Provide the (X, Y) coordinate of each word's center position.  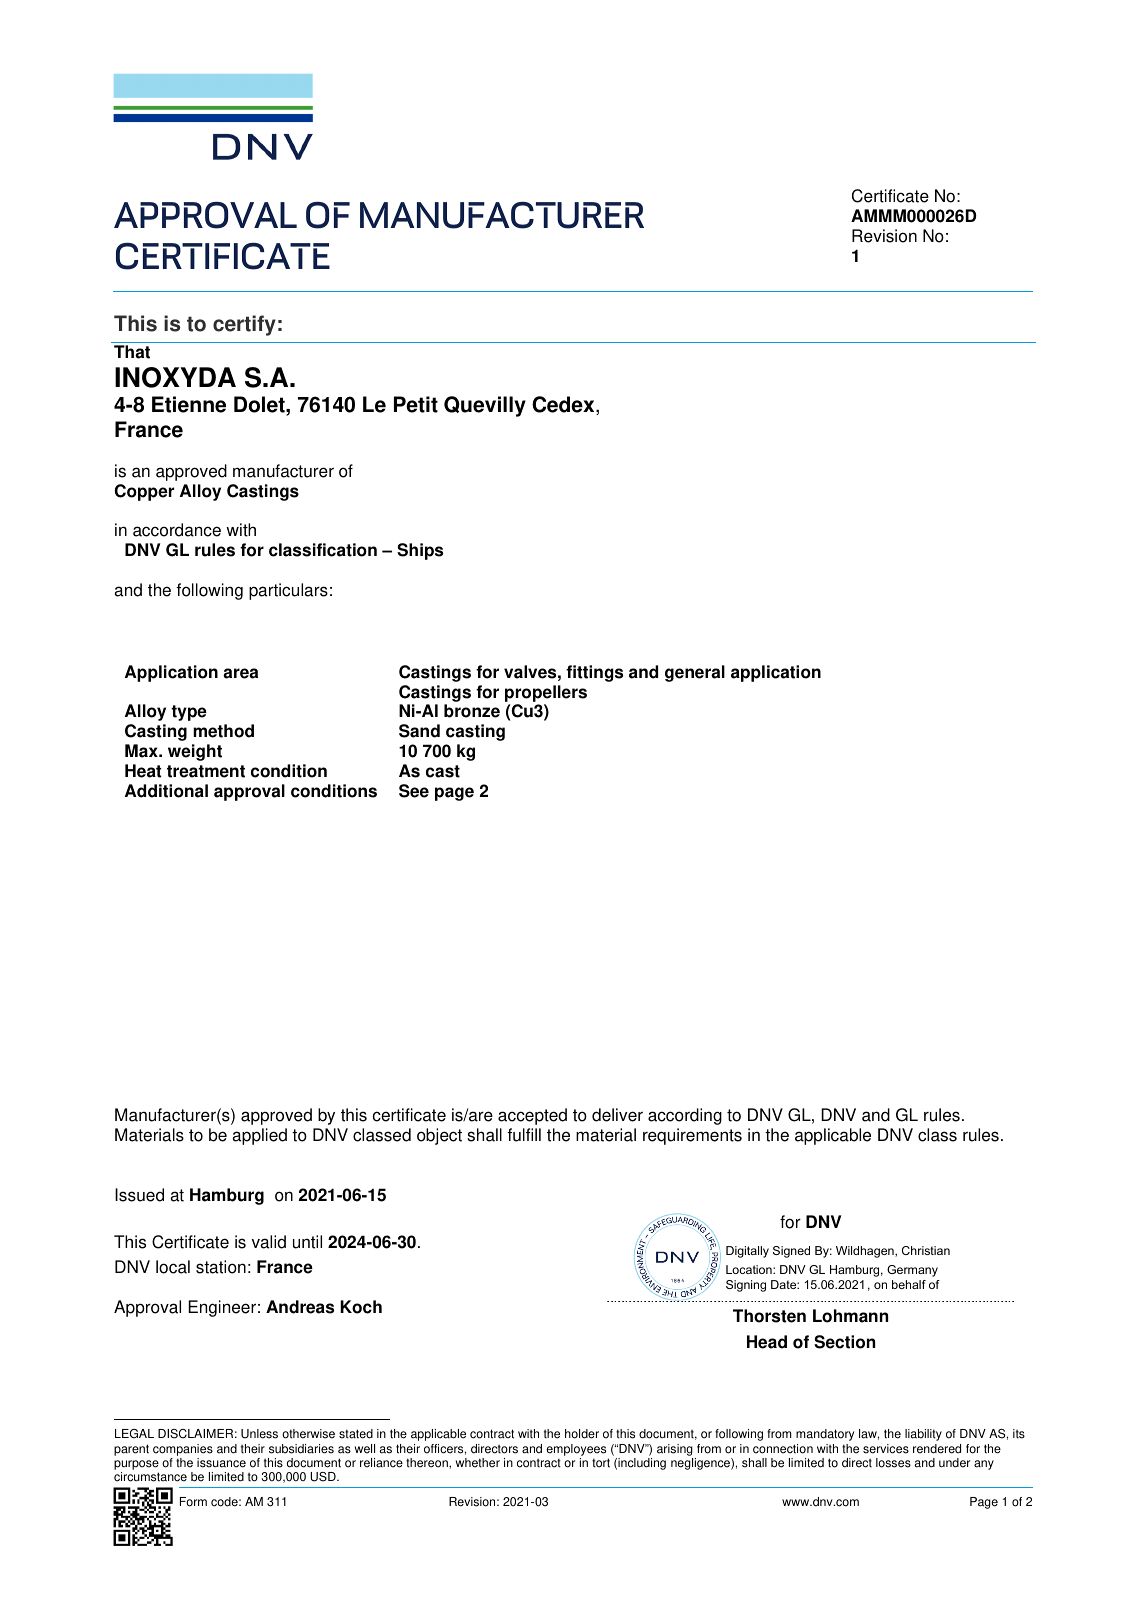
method (223, 731)
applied (260, 1136)
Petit (416, 404)
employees (576, 1450)
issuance (221, 1463)
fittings (594, 673)
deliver (617, 1115)
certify (244, 325)
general (695, 673)
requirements (692, 1136)
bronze (472, 711)
